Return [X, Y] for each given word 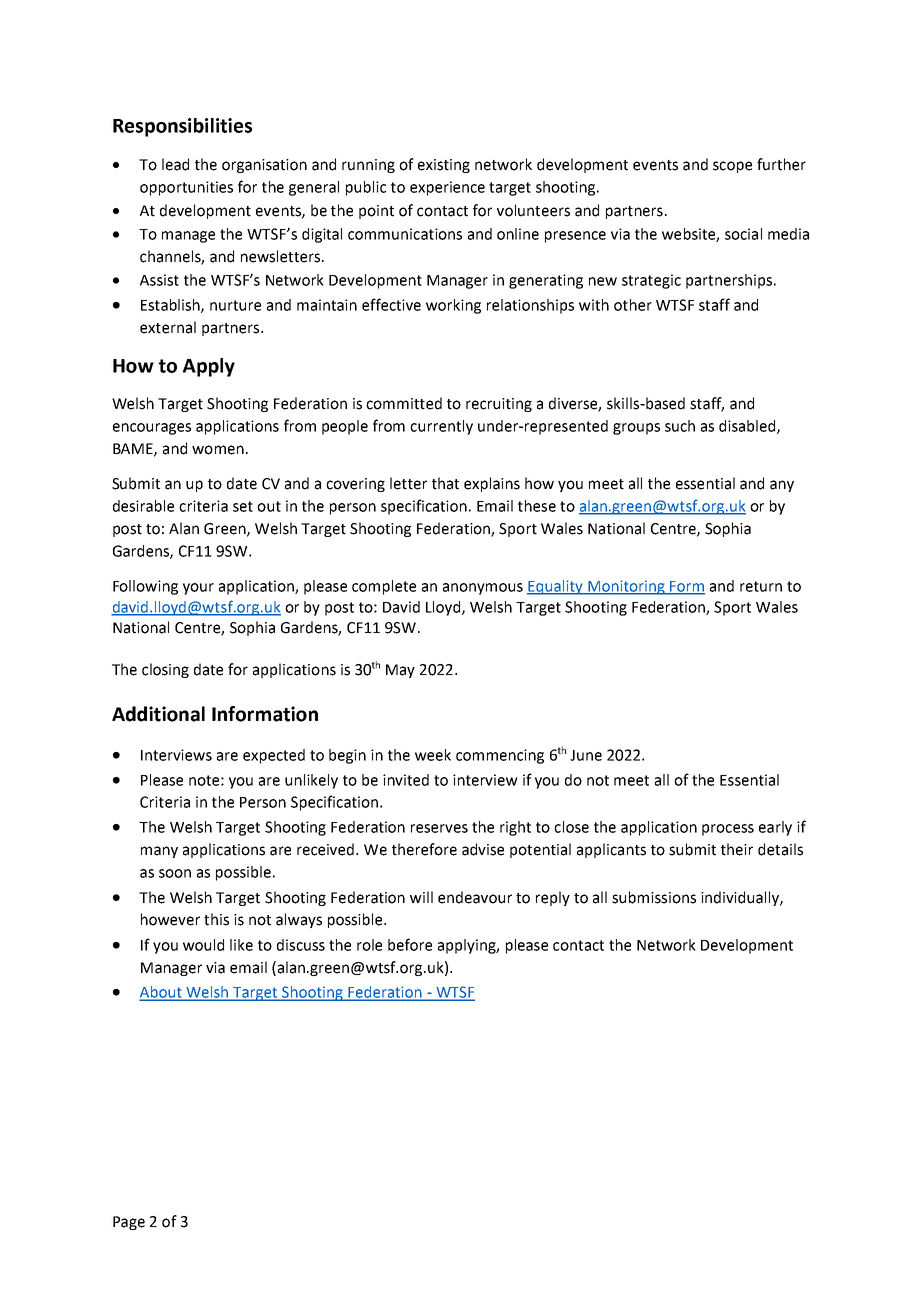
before [410, 944]
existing [444, 166]
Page [129, 1223]
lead [175, 164]
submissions [654, 897]
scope [732, 167]
